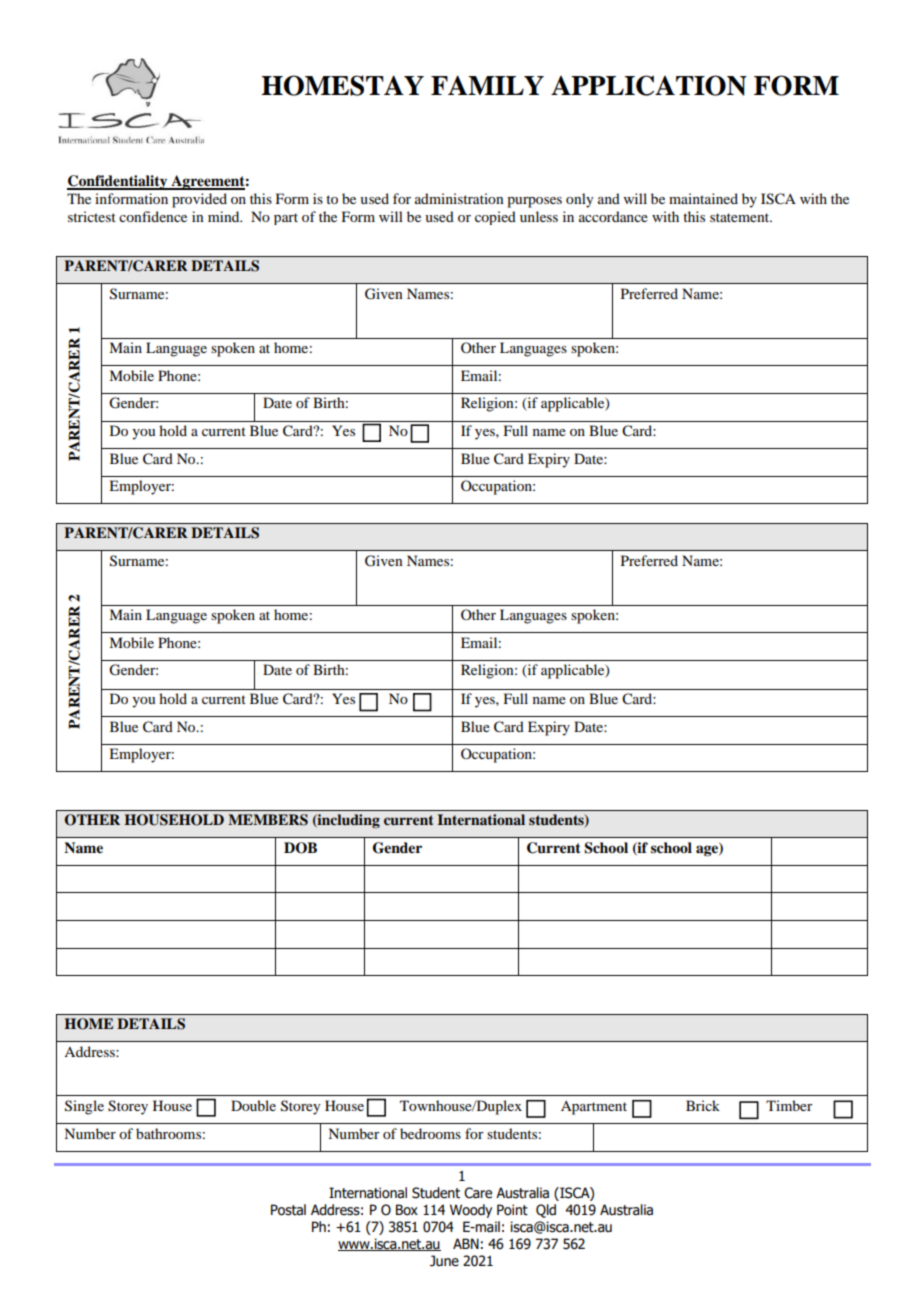 Image resolution: width=924 pixels, height=1308 pixels. What do you see at coordinates (118, 182) in the screenshot?
I see `Confidentiality` at bounding box center [118, 182].
